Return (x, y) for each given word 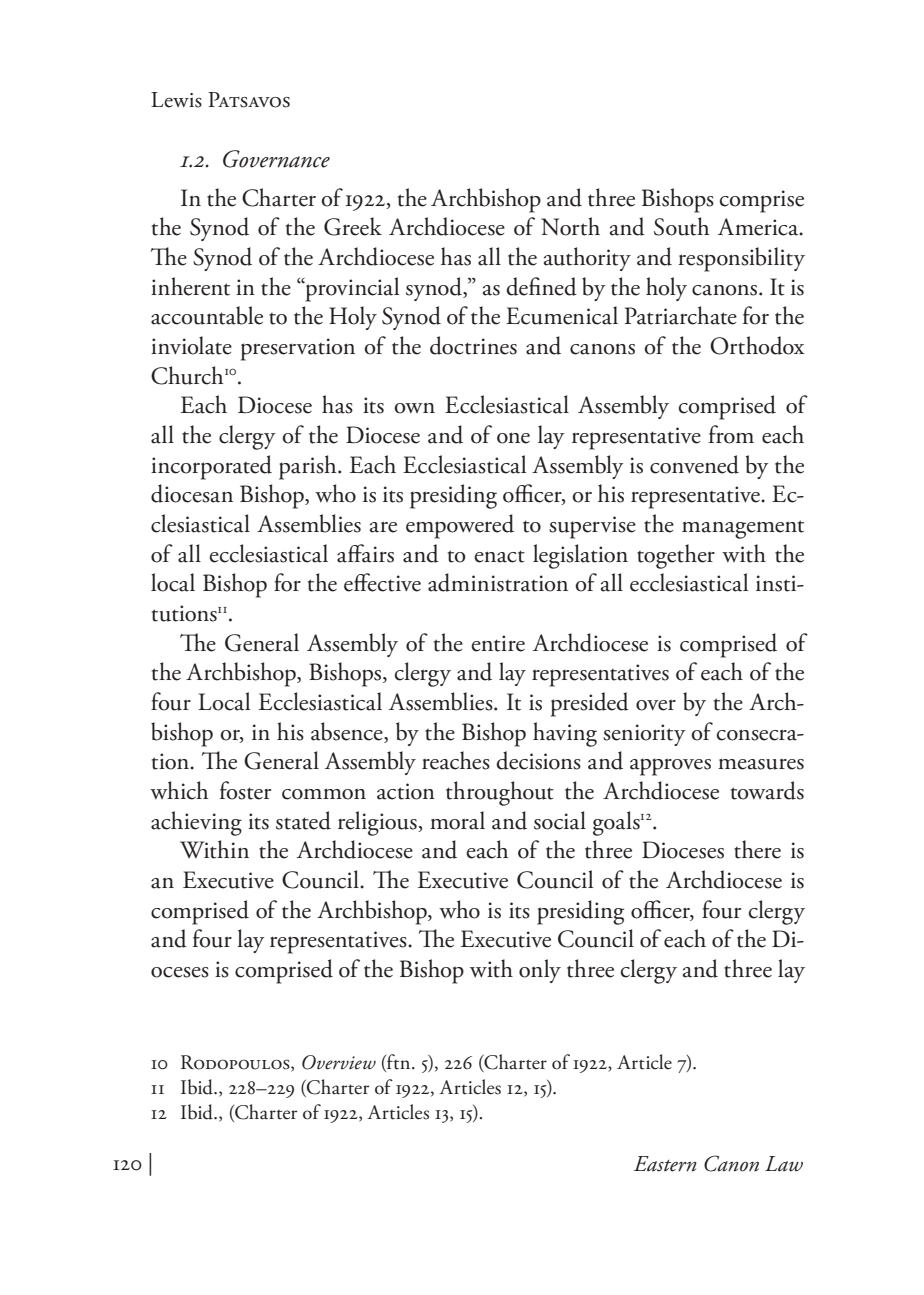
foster (245, 790)
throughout (500, 793)
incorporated (211, 467)
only (540, 971)
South (681, 226)
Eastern (665, 1164)
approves (670, 767)
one (513, 438)
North (570, 226)
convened (694, 464)
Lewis (176, 100)
